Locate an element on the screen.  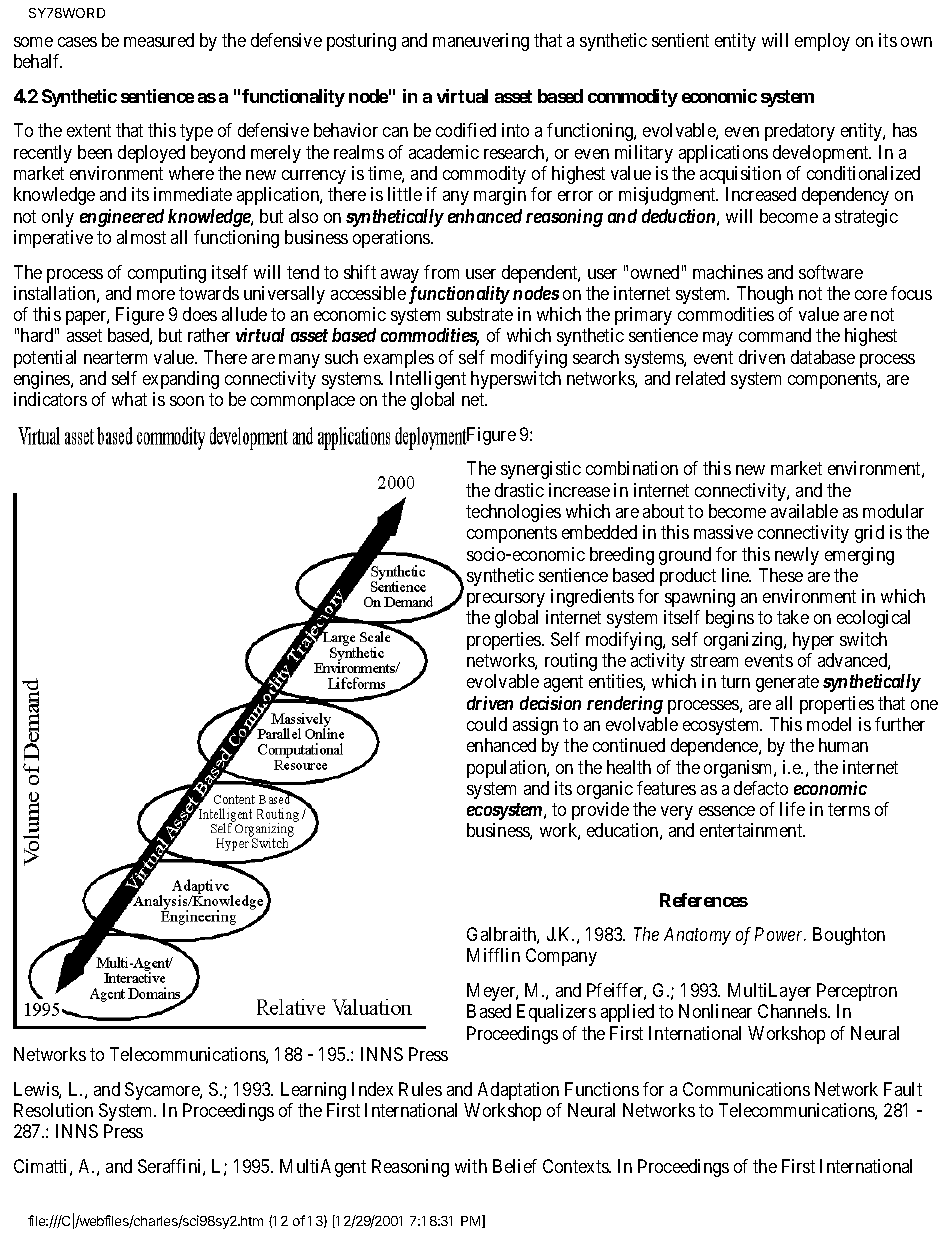
technologies is located at coordinates (513, 513).
